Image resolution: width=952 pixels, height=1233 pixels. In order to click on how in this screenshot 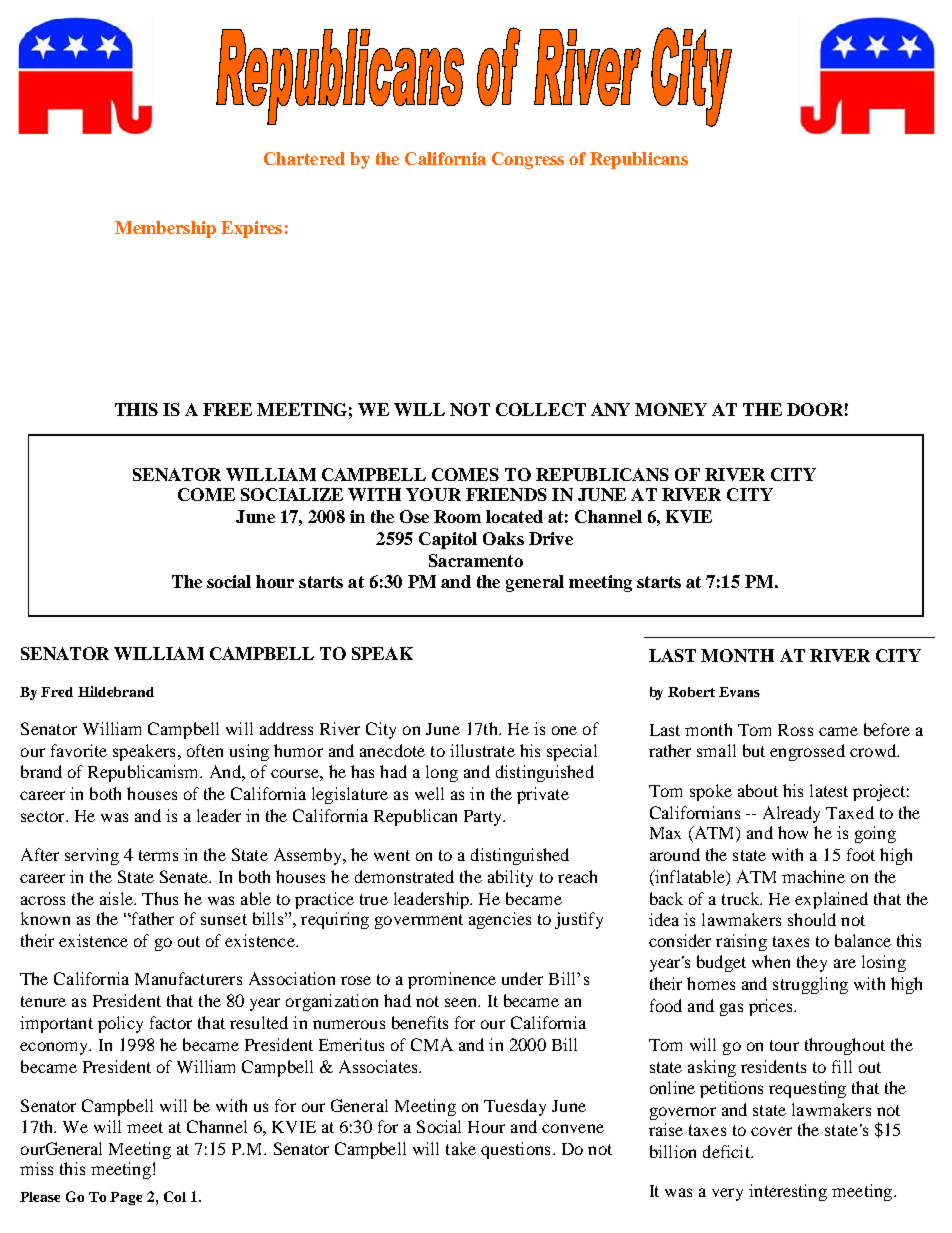, I will do `click(793, 832)`.
